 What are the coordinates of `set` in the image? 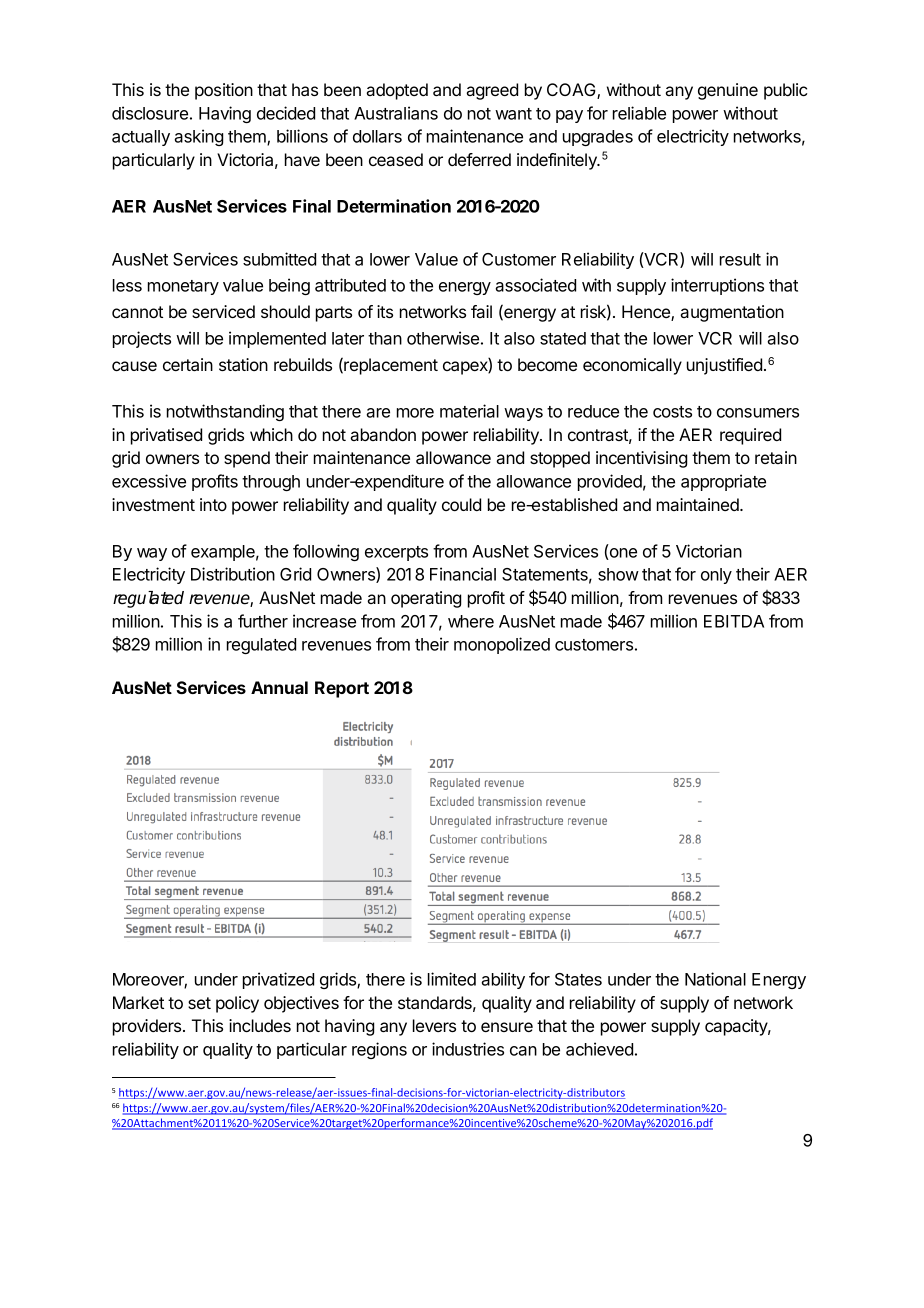 It's located at (199, 1003).
